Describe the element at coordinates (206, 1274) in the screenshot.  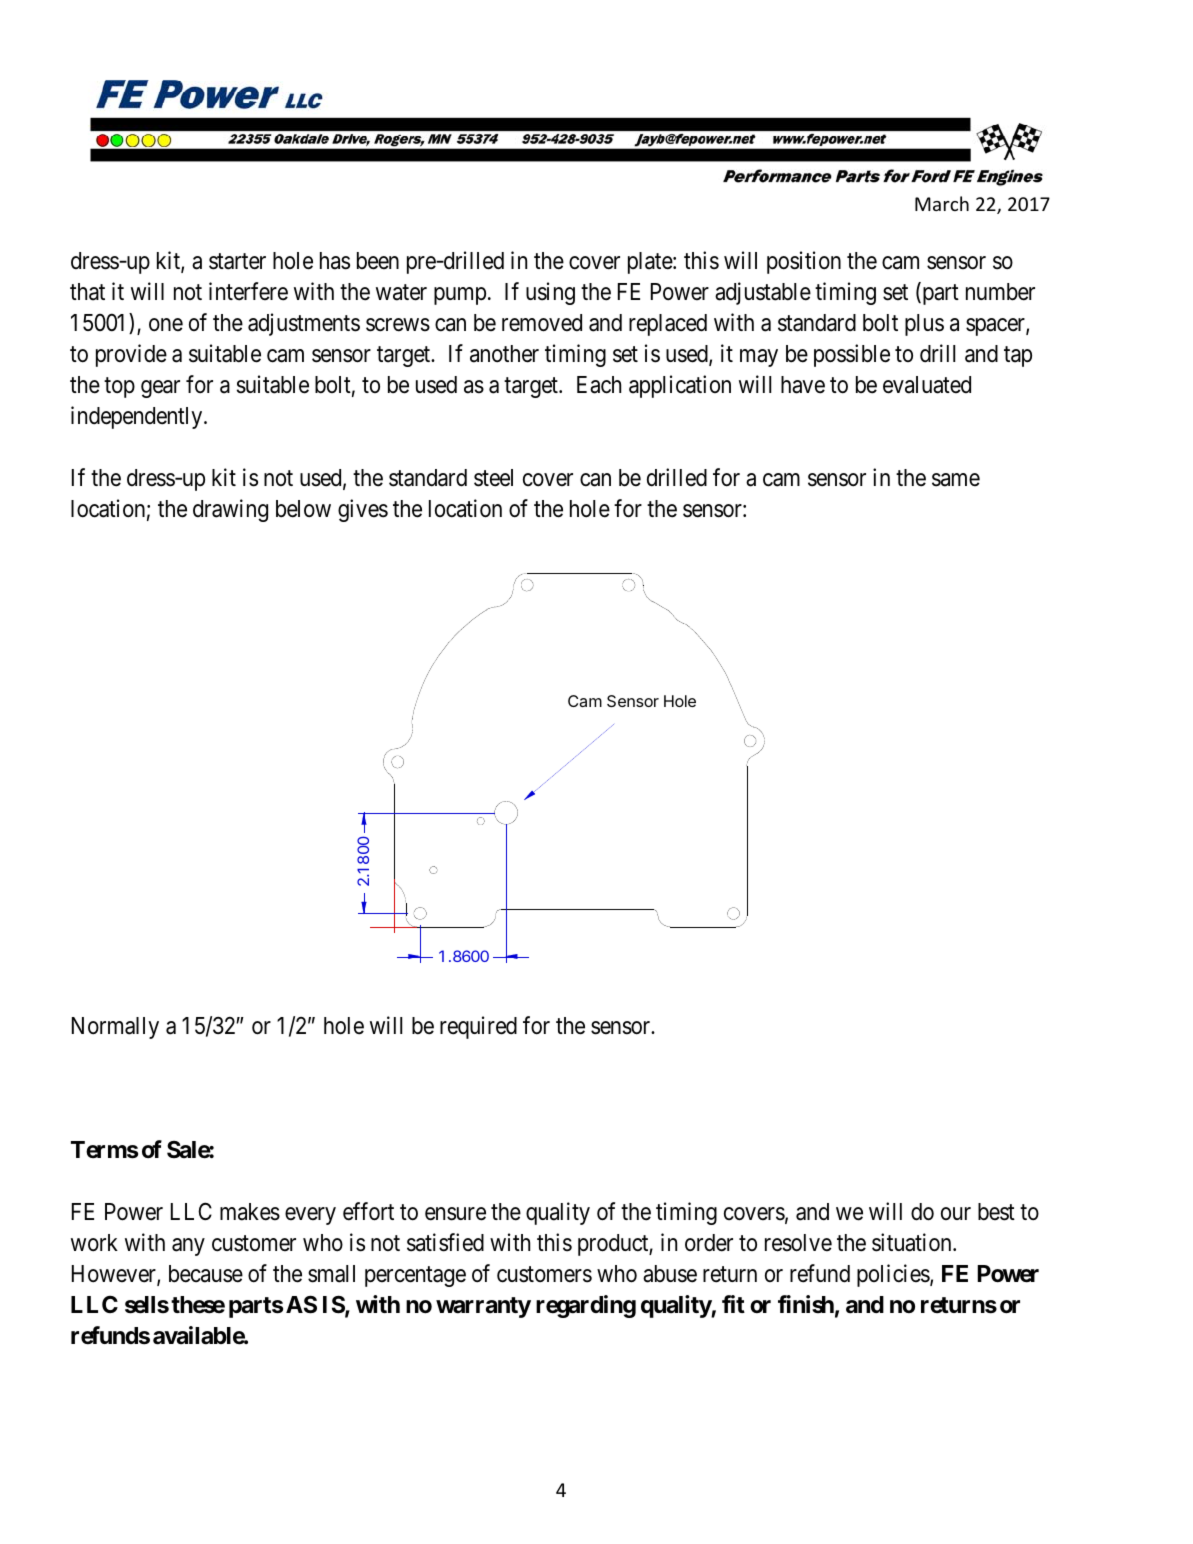
I see `because` at that location.
